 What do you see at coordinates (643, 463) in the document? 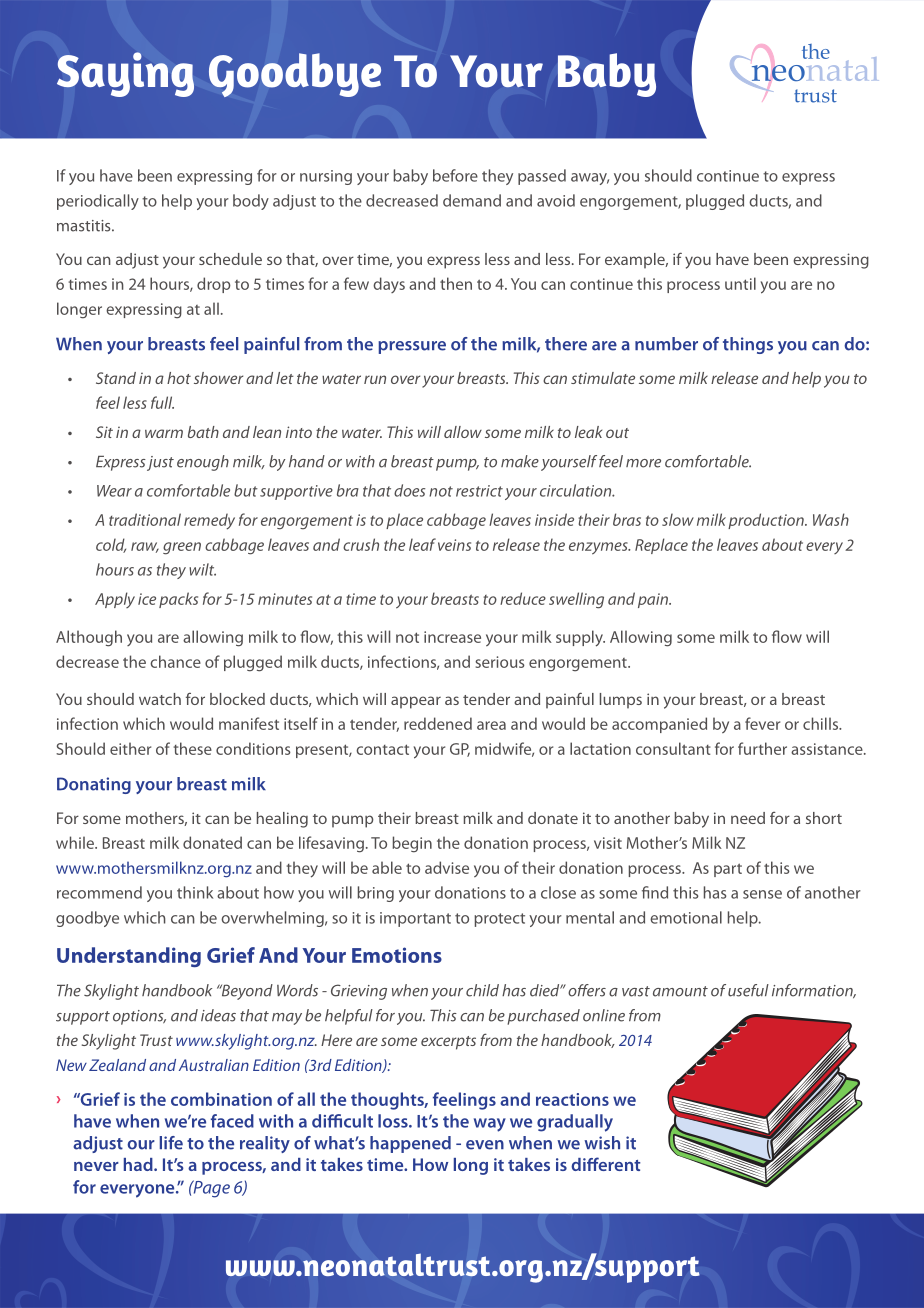
I see `more` at bounding box center [643, 463].
